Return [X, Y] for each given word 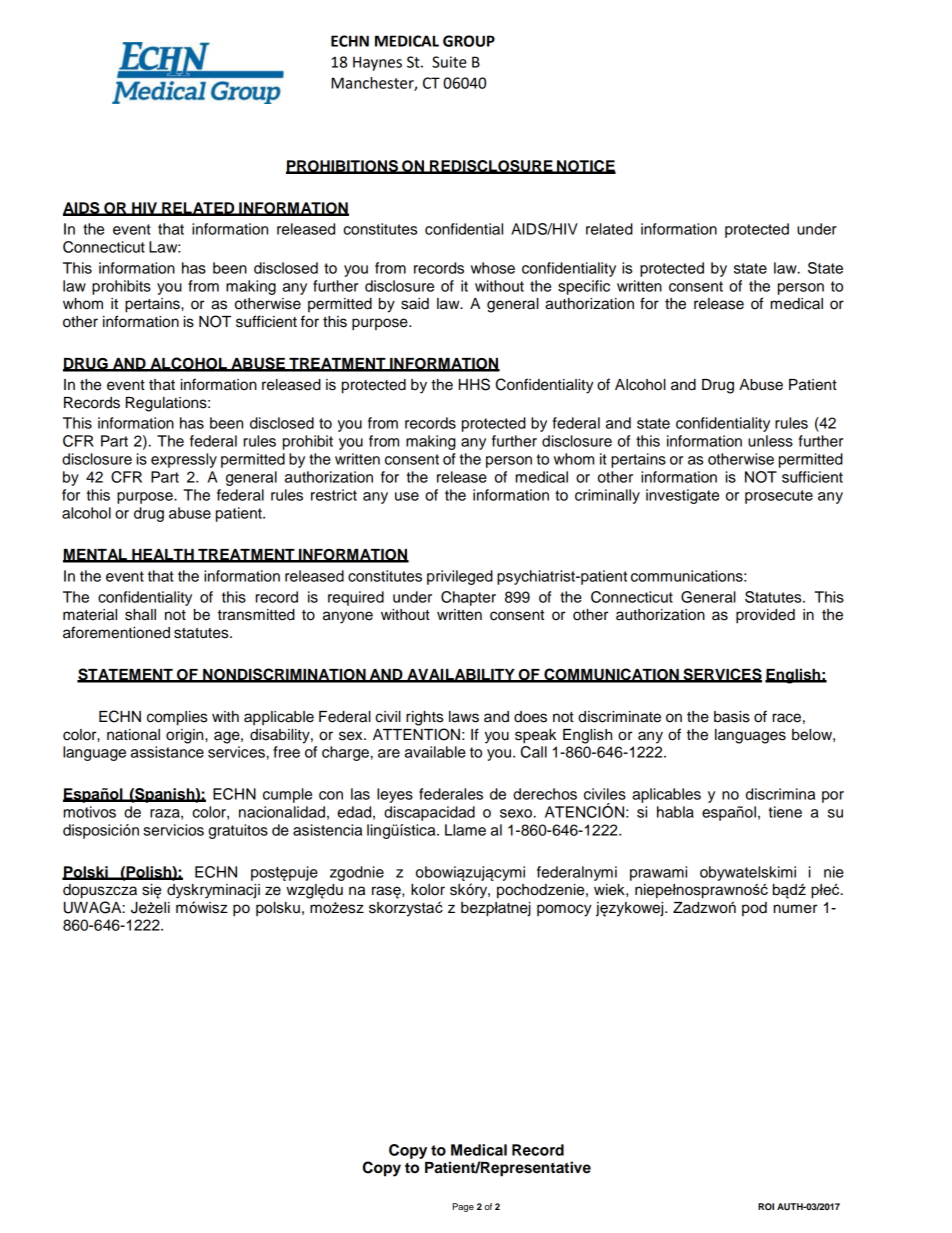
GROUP [469, 41]
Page [463, 1207]
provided [765, 616]
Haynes [377, 63]
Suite [449, 62]
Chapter [468, 598]
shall [140, 615]
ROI [766, 1206]
